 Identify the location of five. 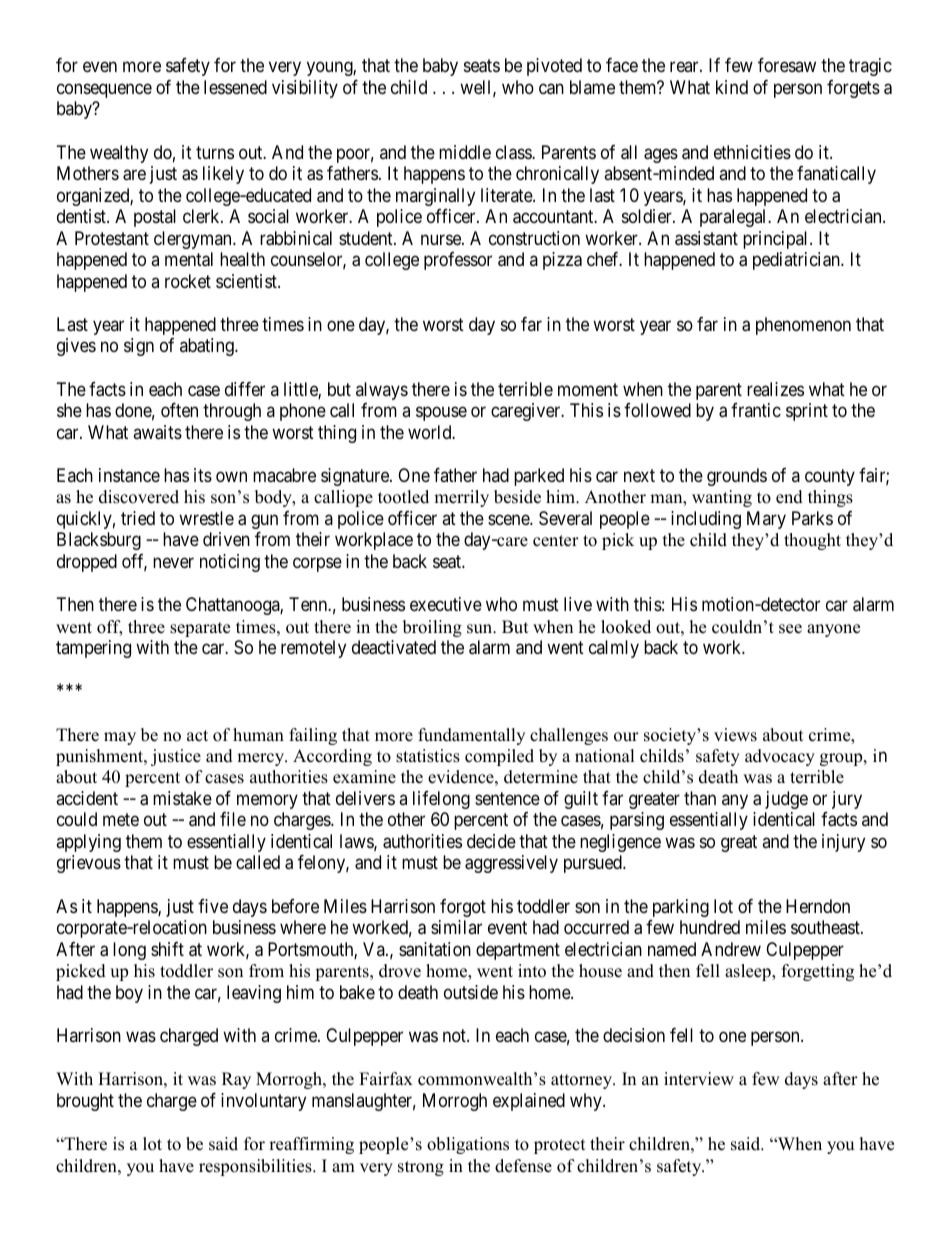
(213, 906).
